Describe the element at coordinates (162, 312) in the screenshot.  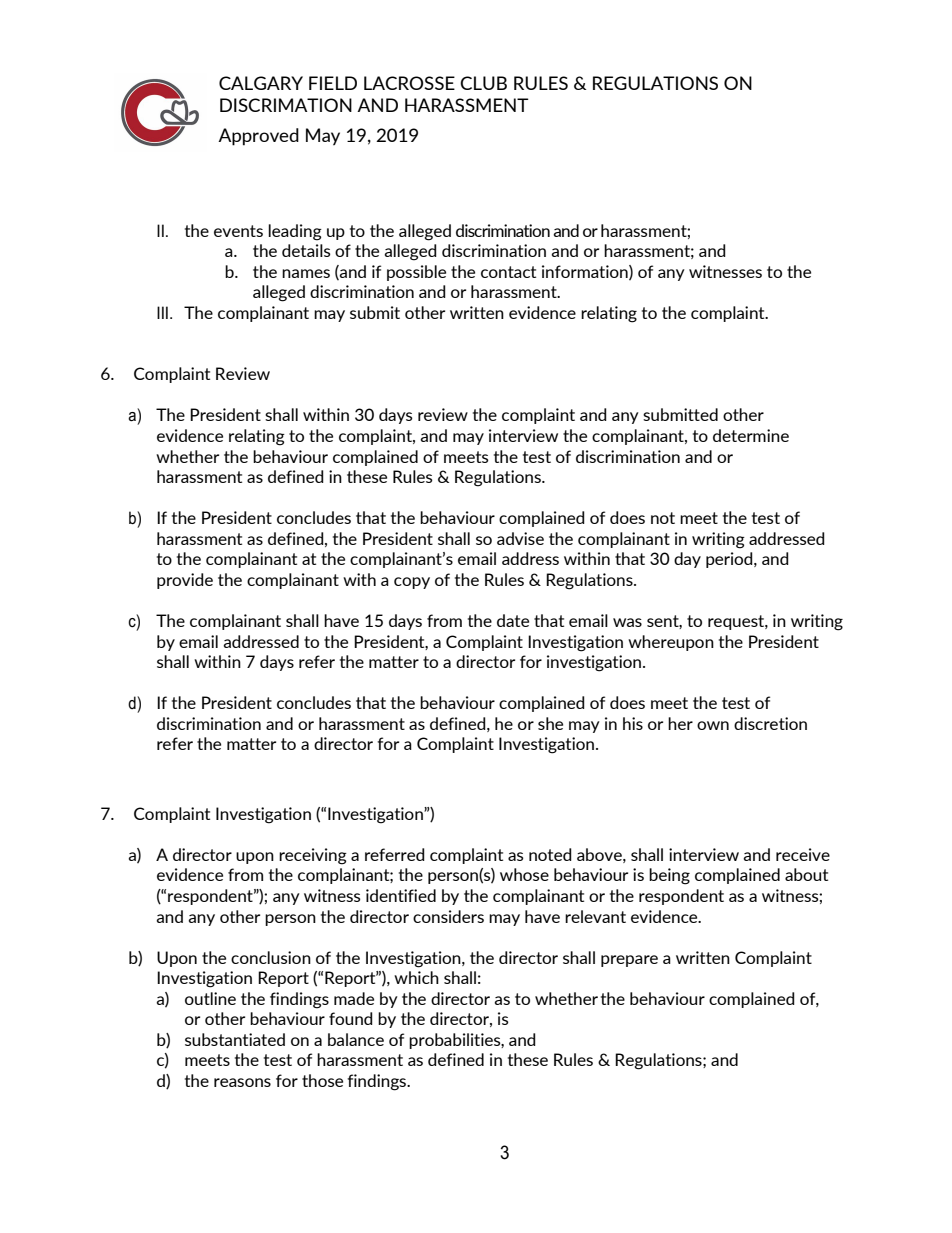
I see `III` at that location.
